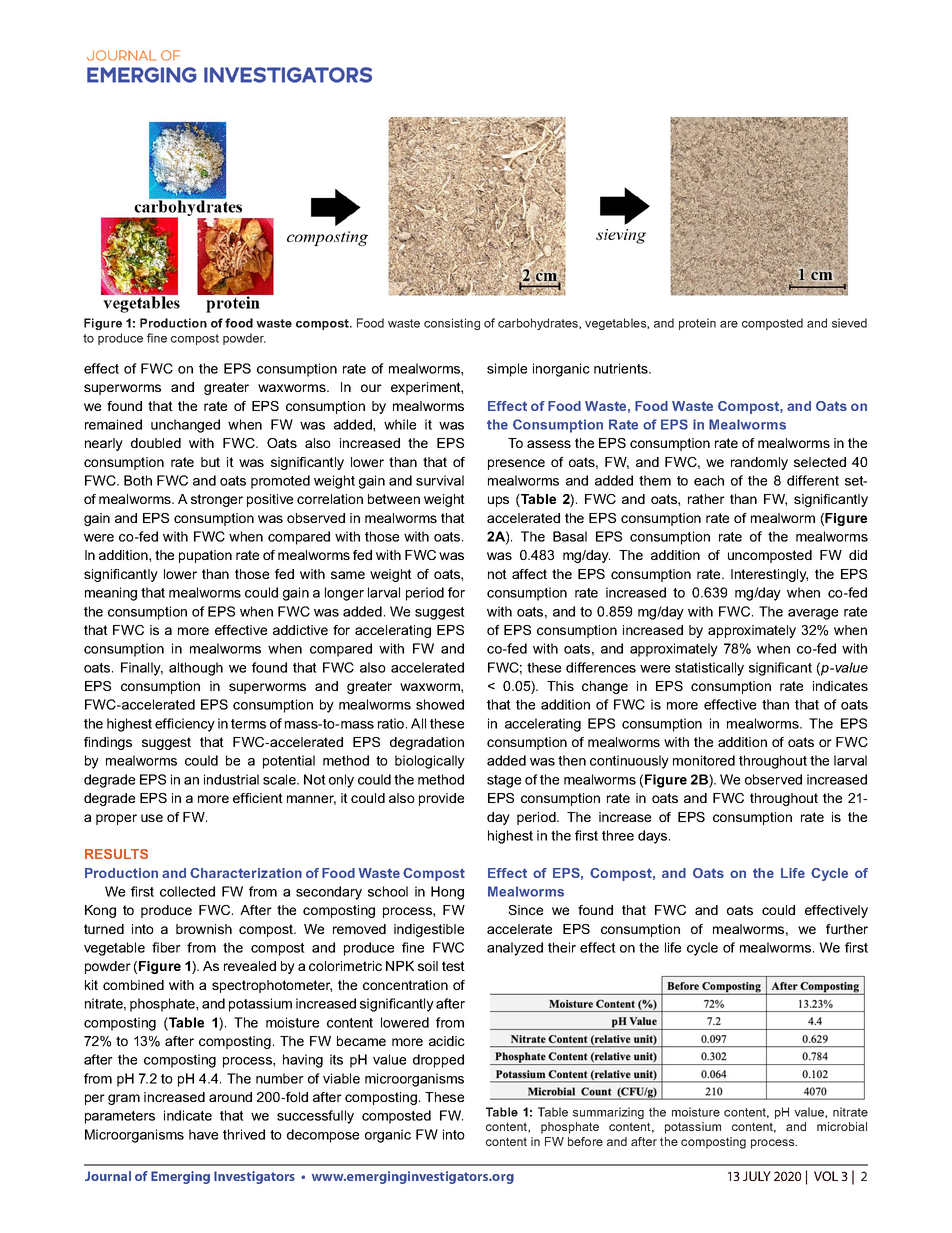 Image resolution: width=952 pixels, height=1233 pixels. Describe the element at coordinates (757, 1176) in the screenshot. I see `JULY` at that location.
